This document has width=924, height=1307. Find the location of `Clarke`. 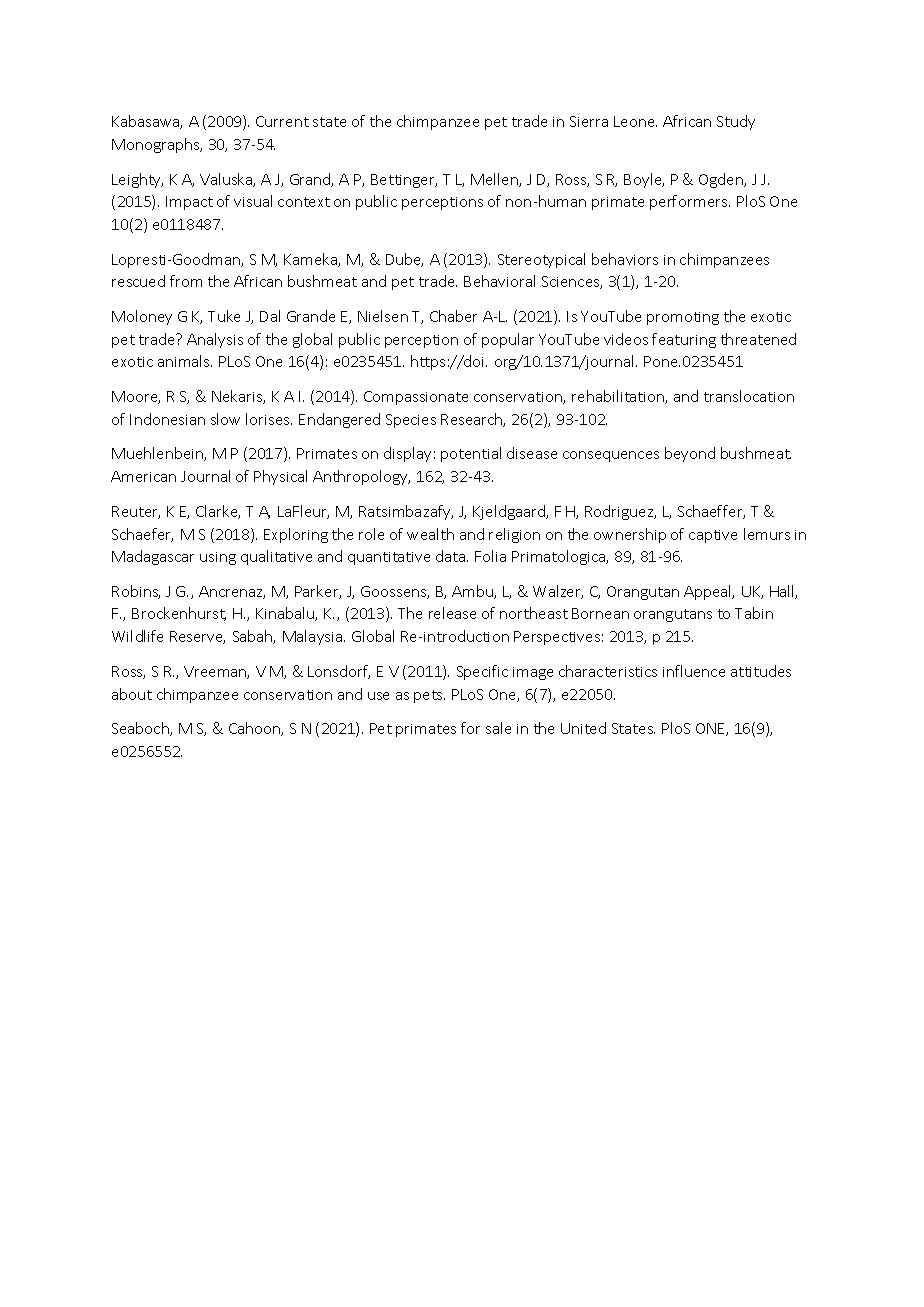

Clarke is located at coordinates (218, 512).
